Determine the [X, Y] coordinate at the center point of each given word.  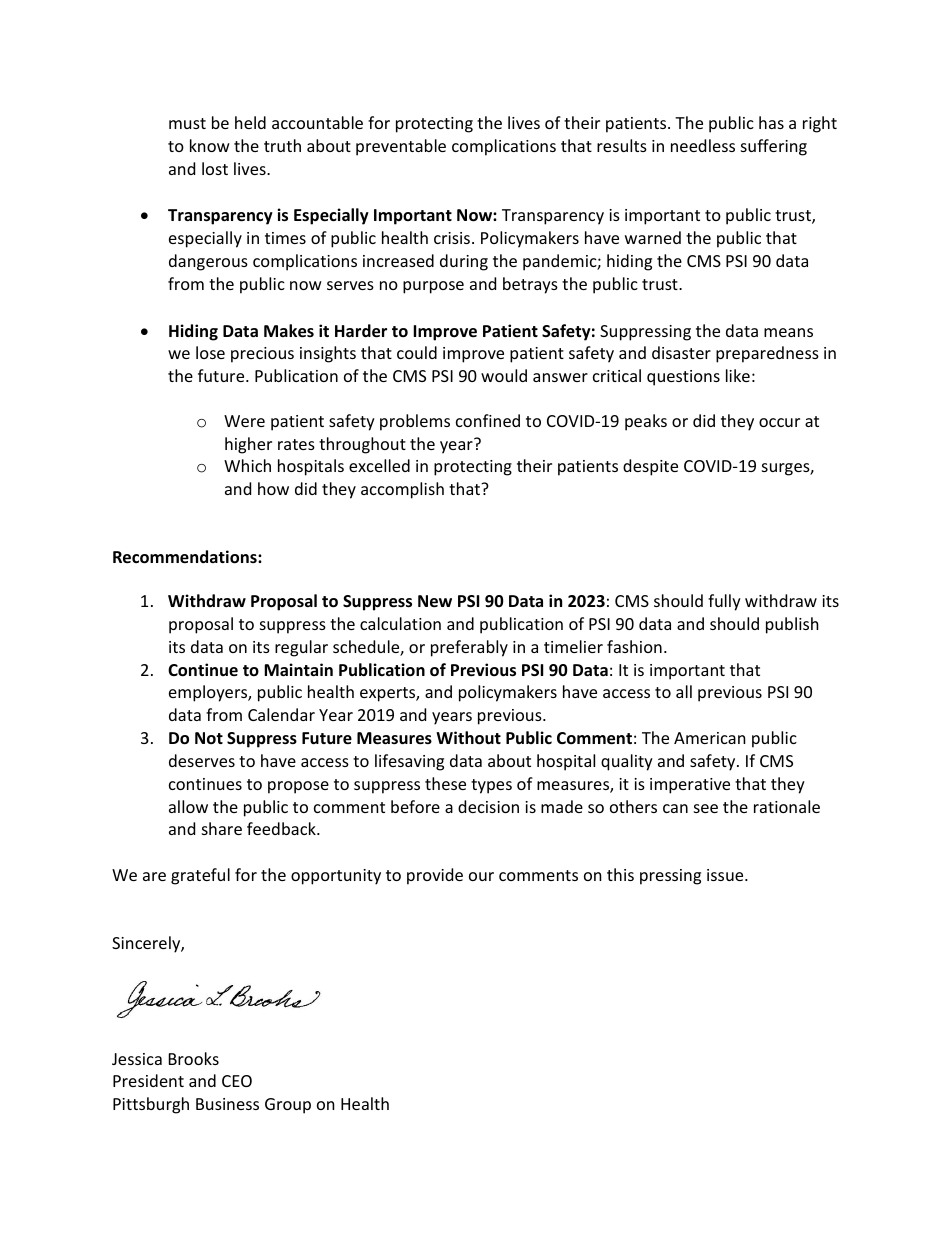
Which [247, 465]
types [491, 786]
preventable [401, 147]
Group [288, 1106]
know [210, 145]
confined [488, 420]
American [710, 738]
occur [779, 422]
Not [209, 738]
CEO [237, 1081]
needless [703, 145]
